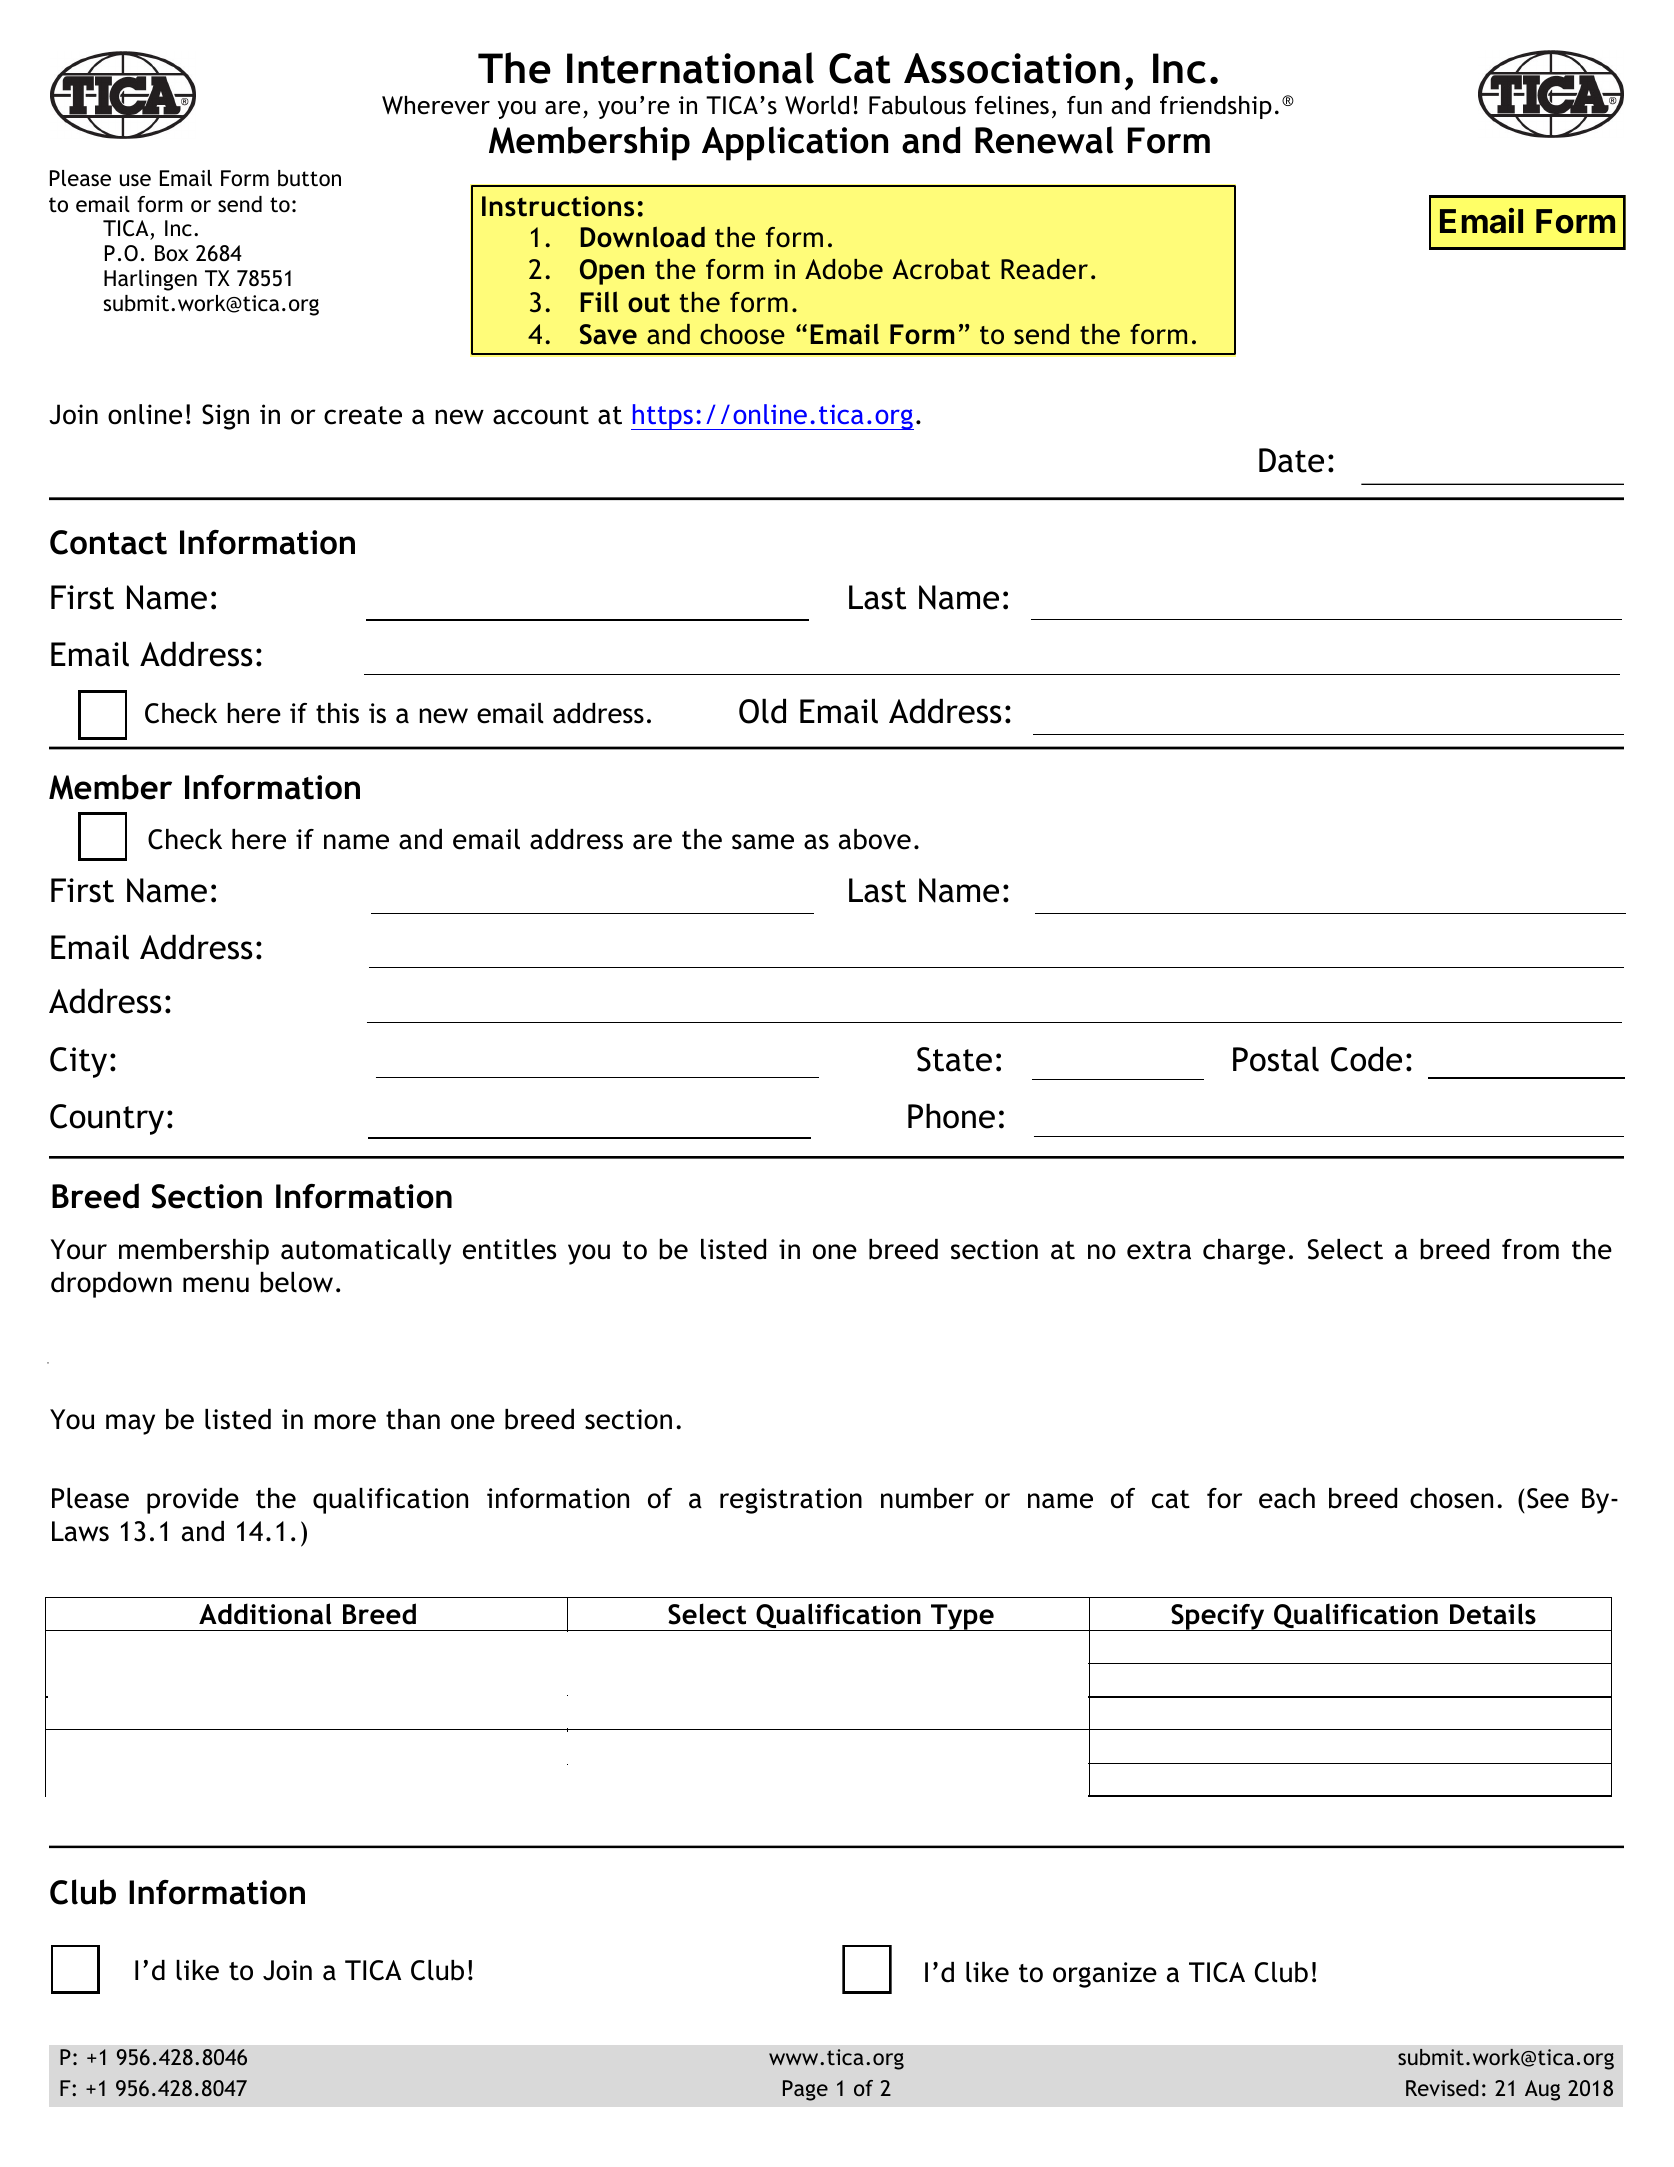  Describe the element at coordinates (762, 711) in the image. I see `Old` at that location.
